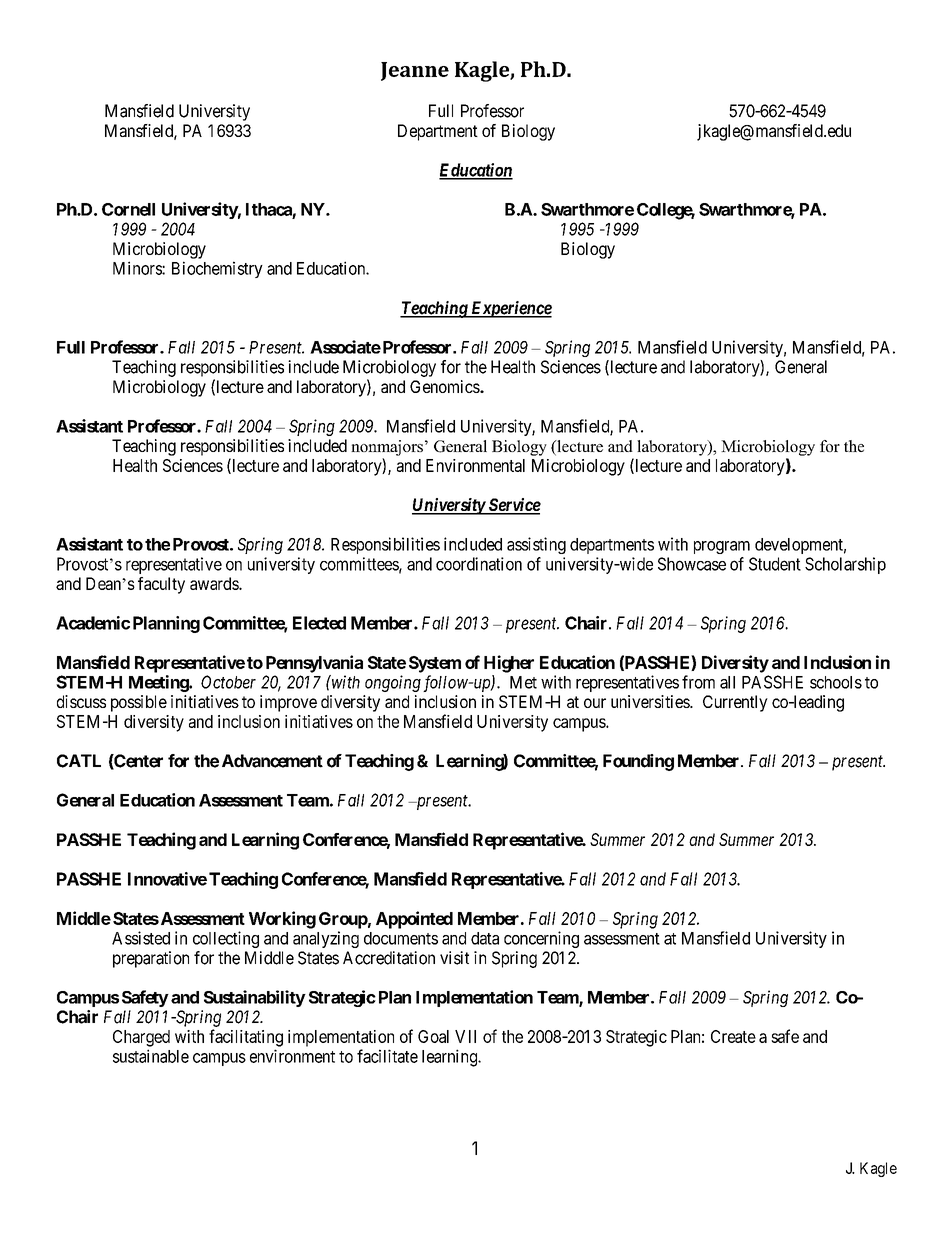 Image resolution: width=952 pixels, height=1233 pixels. I want to click on Genomics, so click(445, 386).
